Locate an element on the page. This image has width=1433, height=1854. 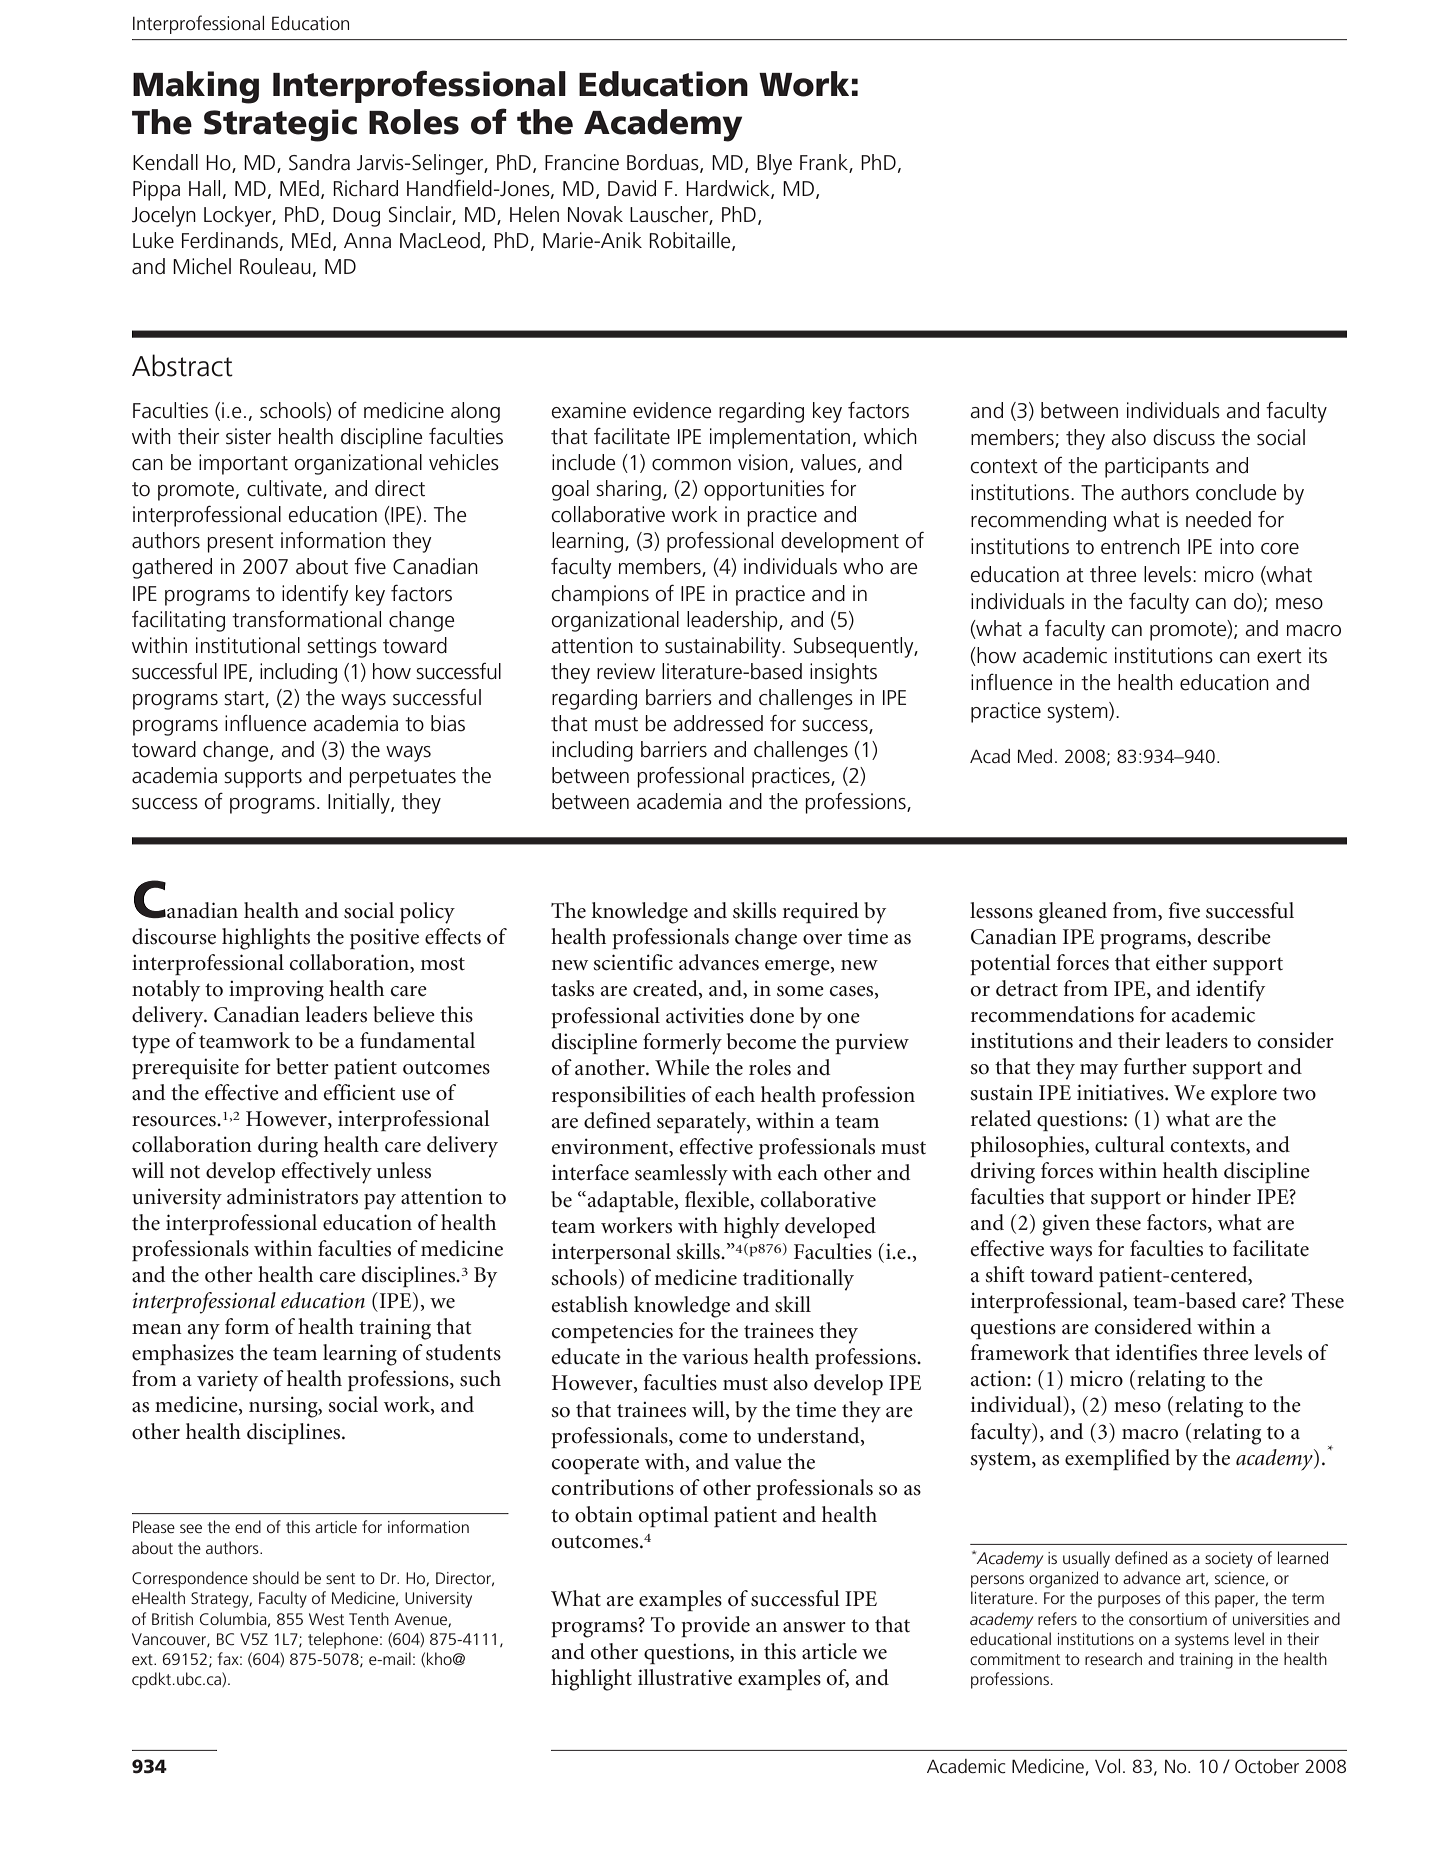
illustrative is located at coordinates (685, 1677).
